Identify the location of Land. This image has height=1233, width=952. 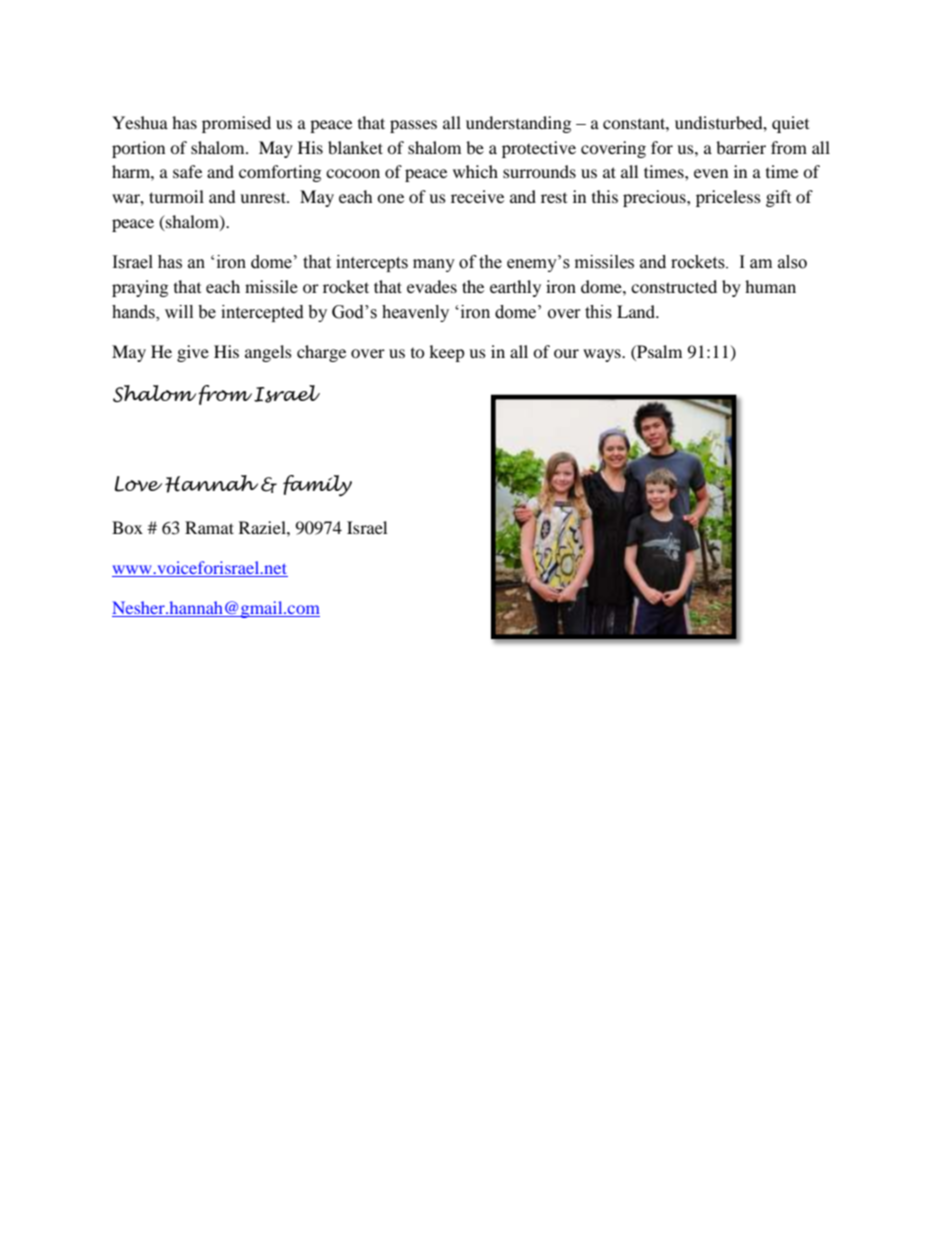
(637, 311).
